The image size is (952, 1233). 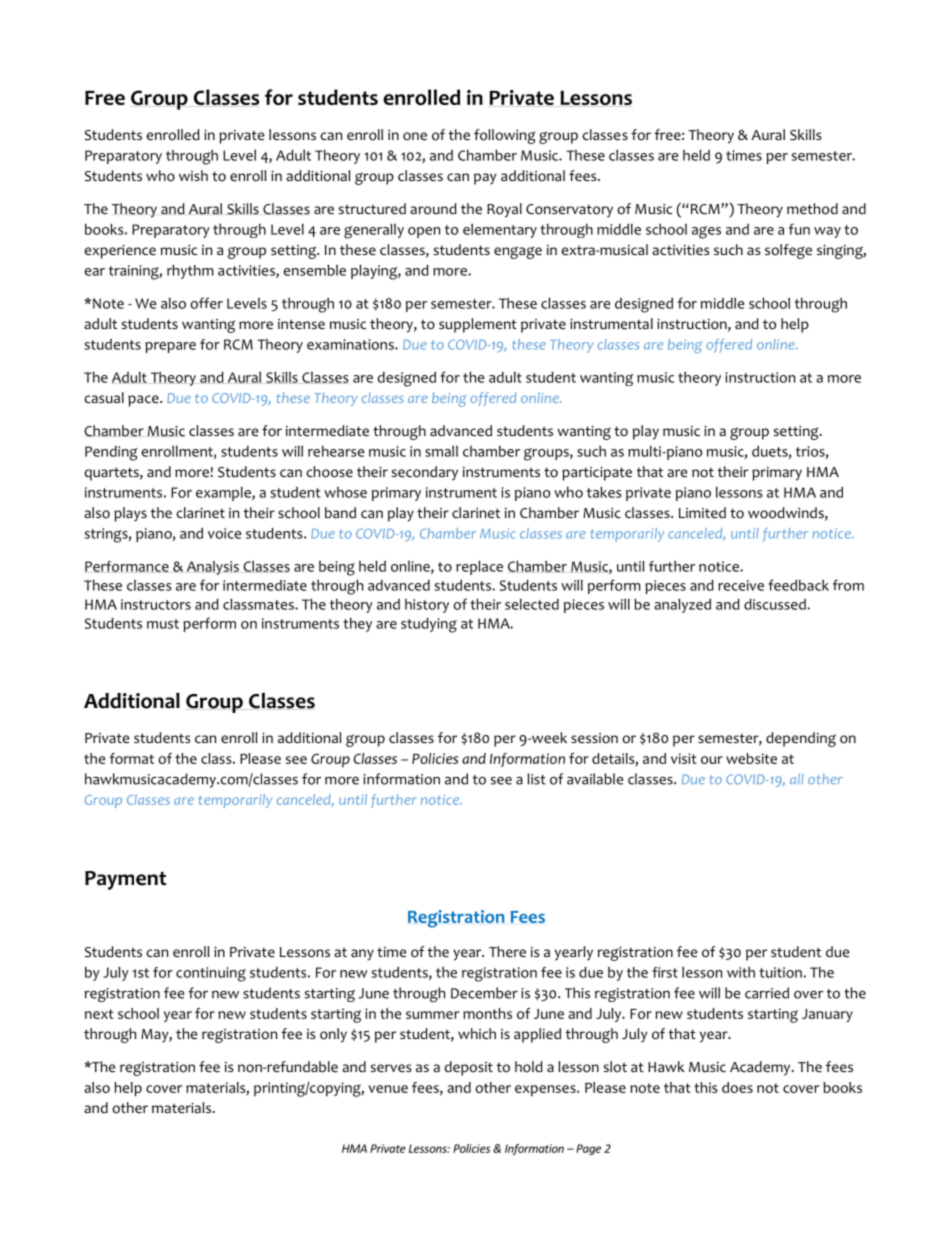 I want to click on method, so click(x=812, y=209).
